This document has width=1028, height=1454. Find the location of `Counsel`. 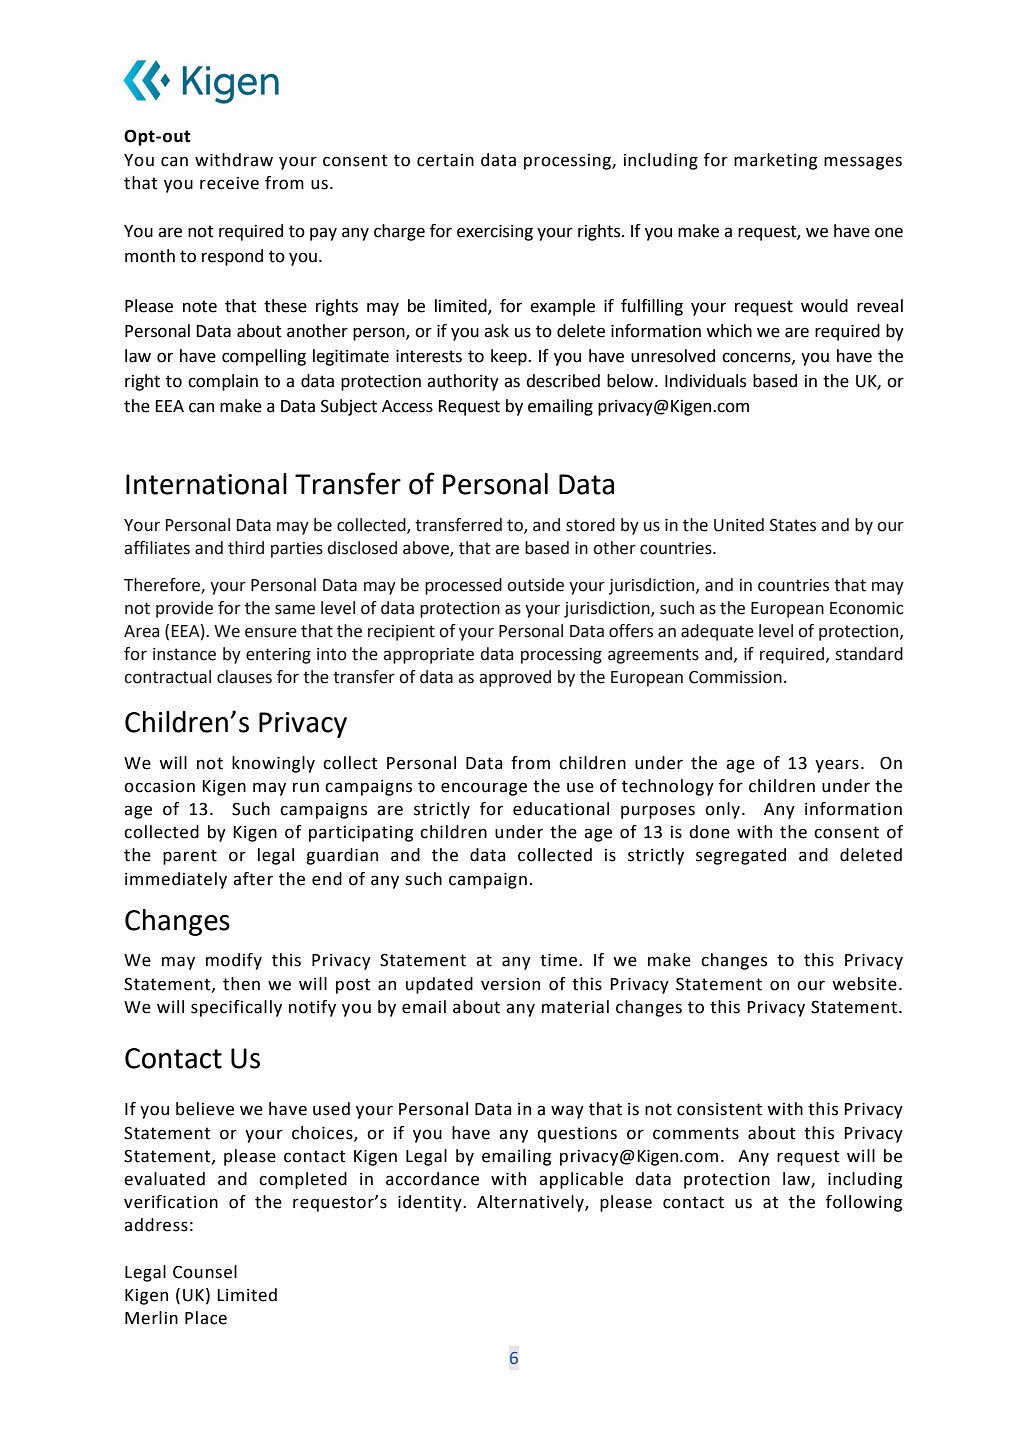

Counsel is located at coordinates (205, 1272).
